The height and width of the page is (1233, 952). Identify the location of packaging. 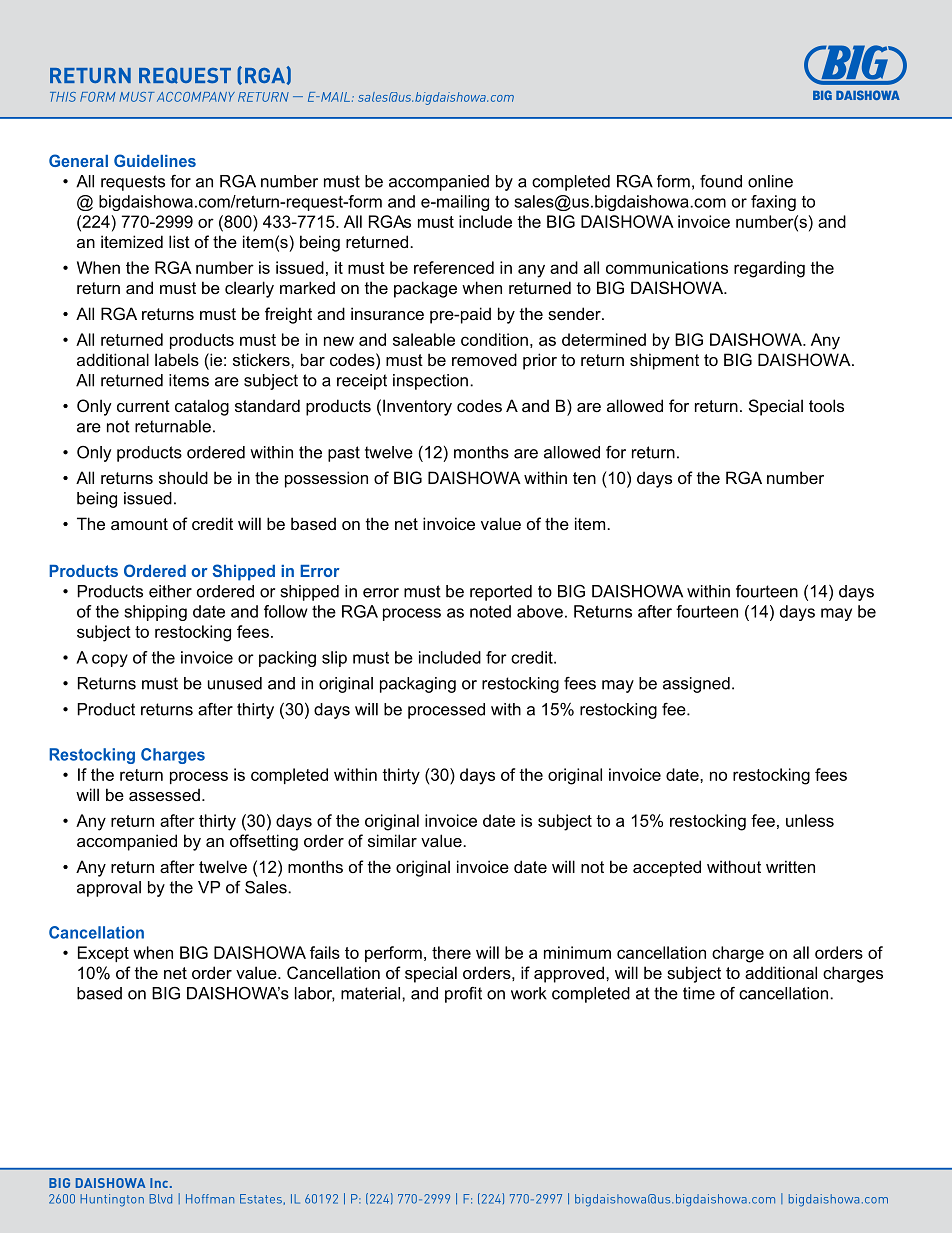
(418, 685).
